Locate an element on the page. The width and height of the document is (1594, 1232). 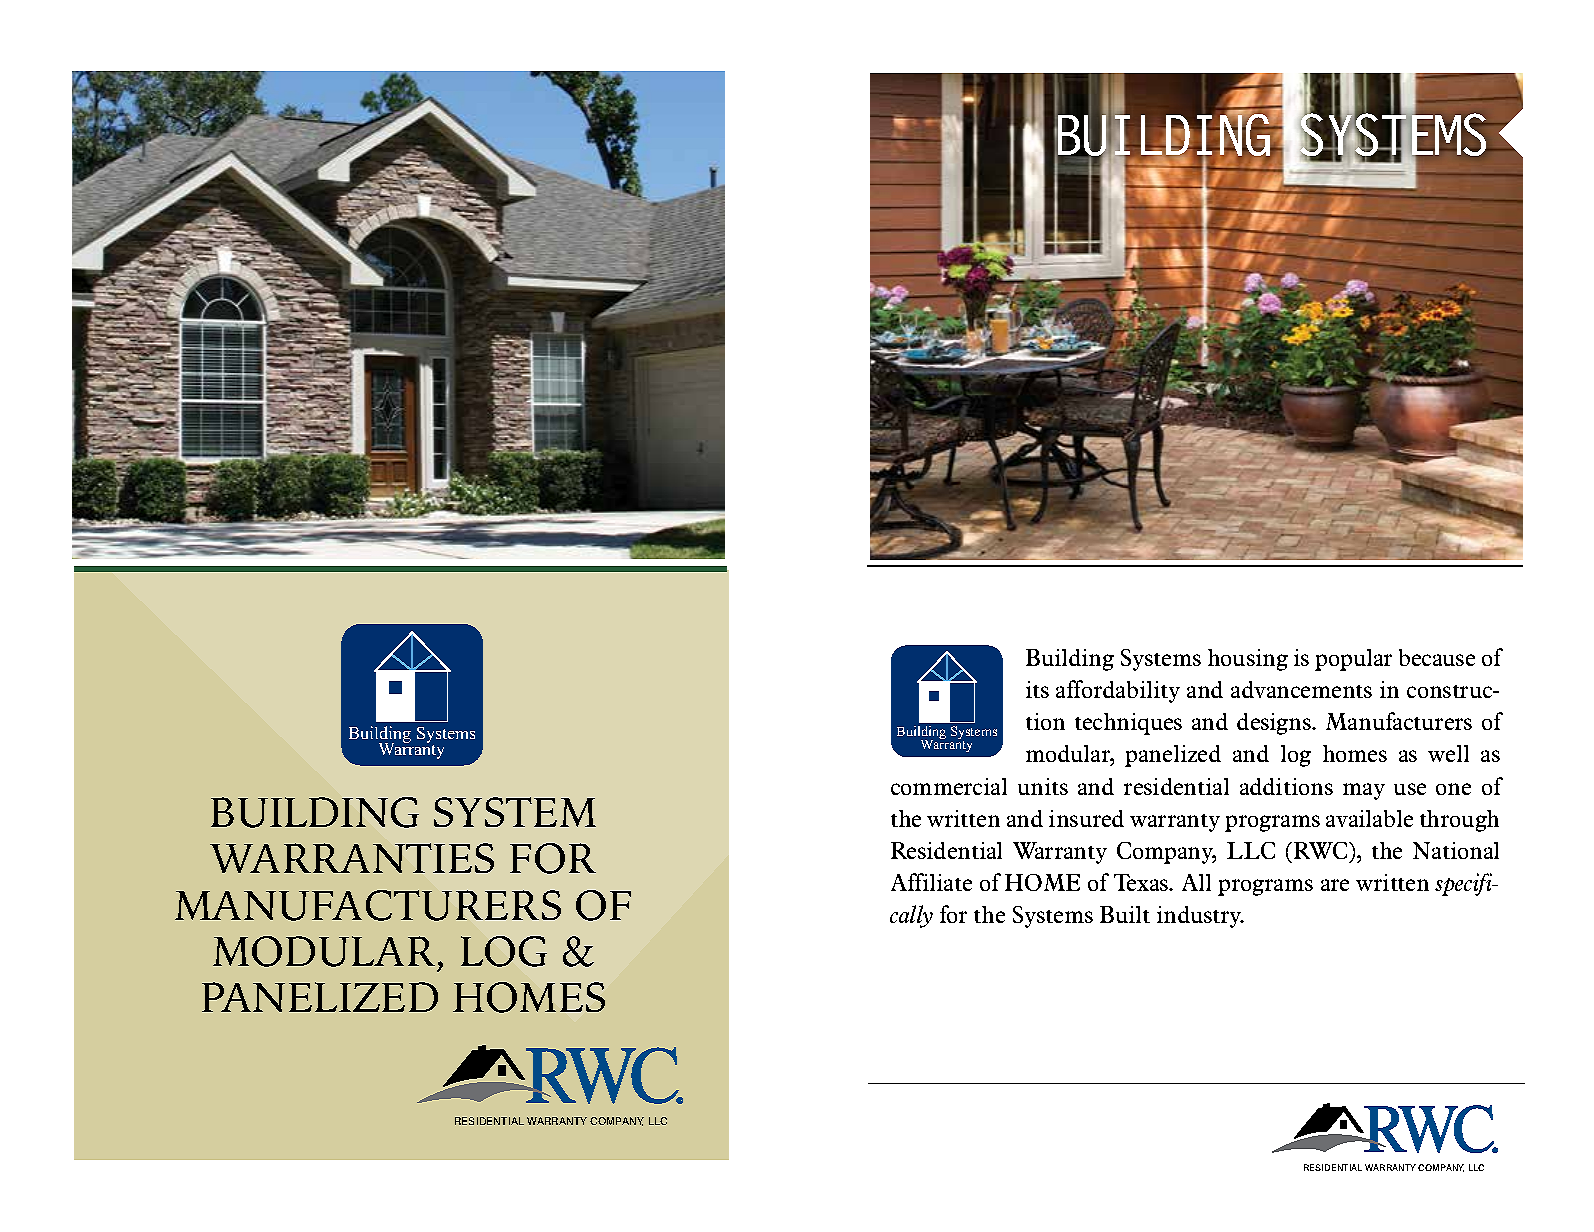
affordability is located at coordinates (1118, 691).
